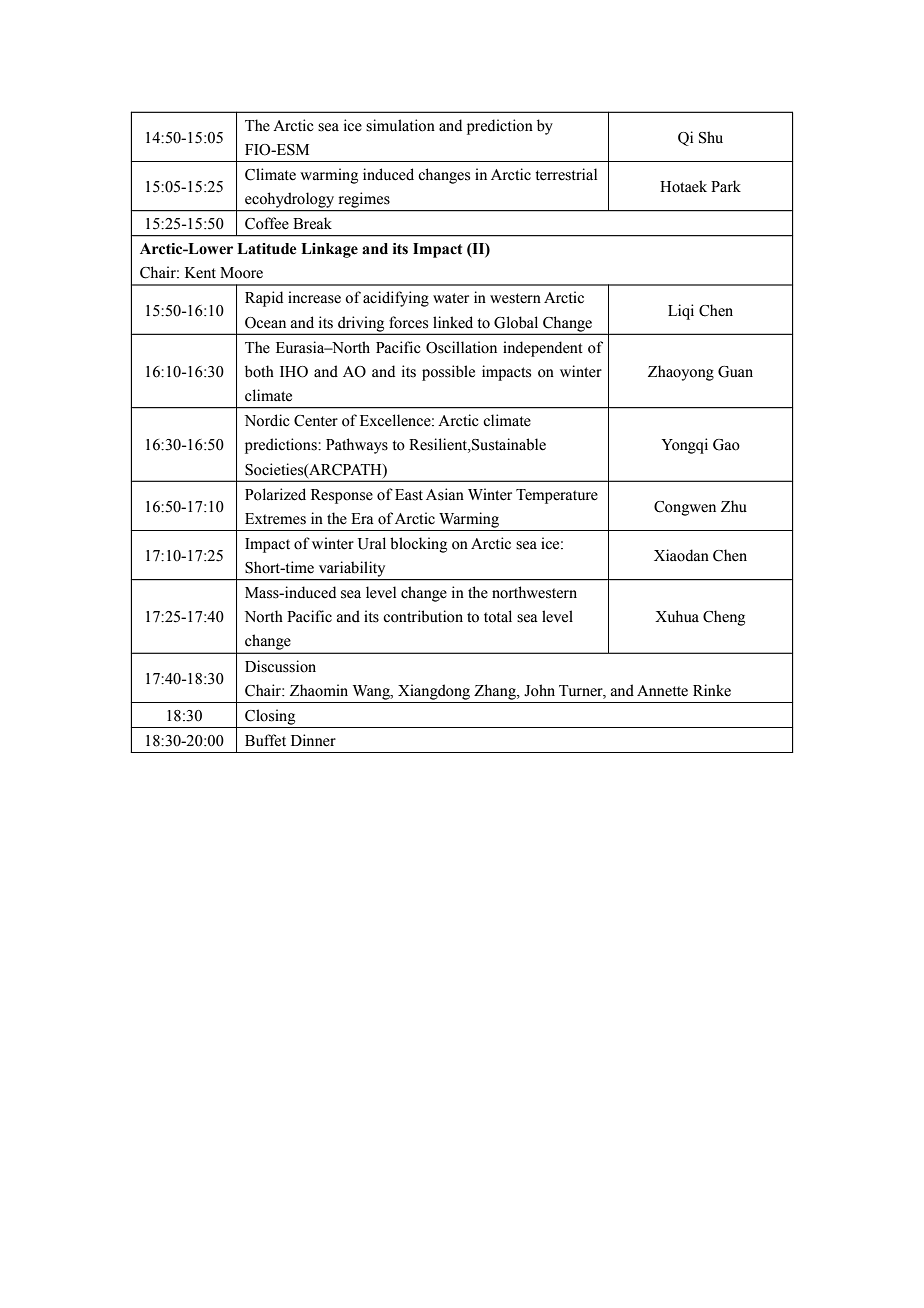  Describe the element at coordinates (418, 545) in the screenshot. I see `blocking` at that location.
